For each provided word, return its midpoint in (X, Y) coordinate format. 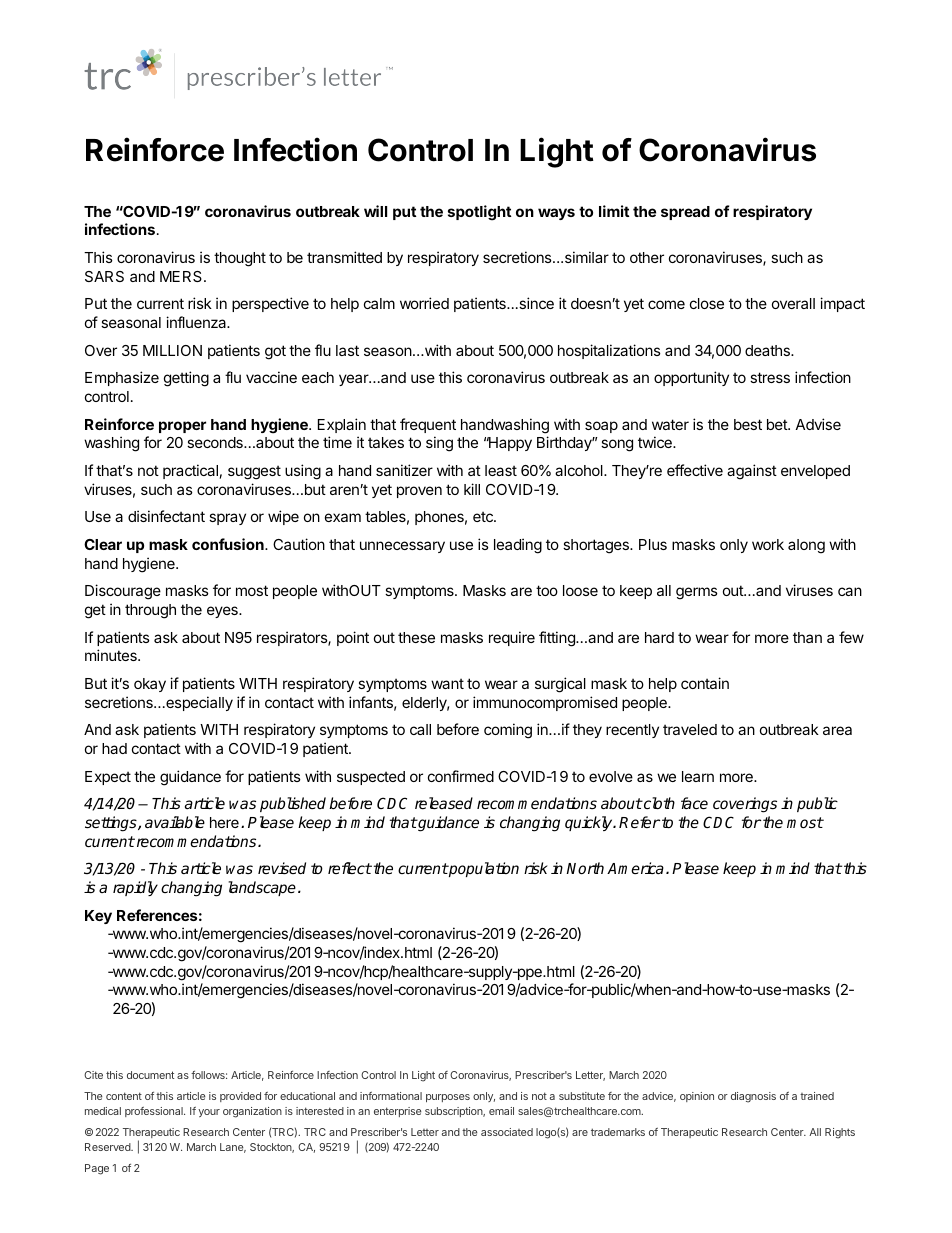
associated (507, 1132)
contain (705, 683)
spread (685, 213)
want (447, 683)
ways (556, 214)
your (209, 1113)
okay (150, 685)
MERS (182, 276)
